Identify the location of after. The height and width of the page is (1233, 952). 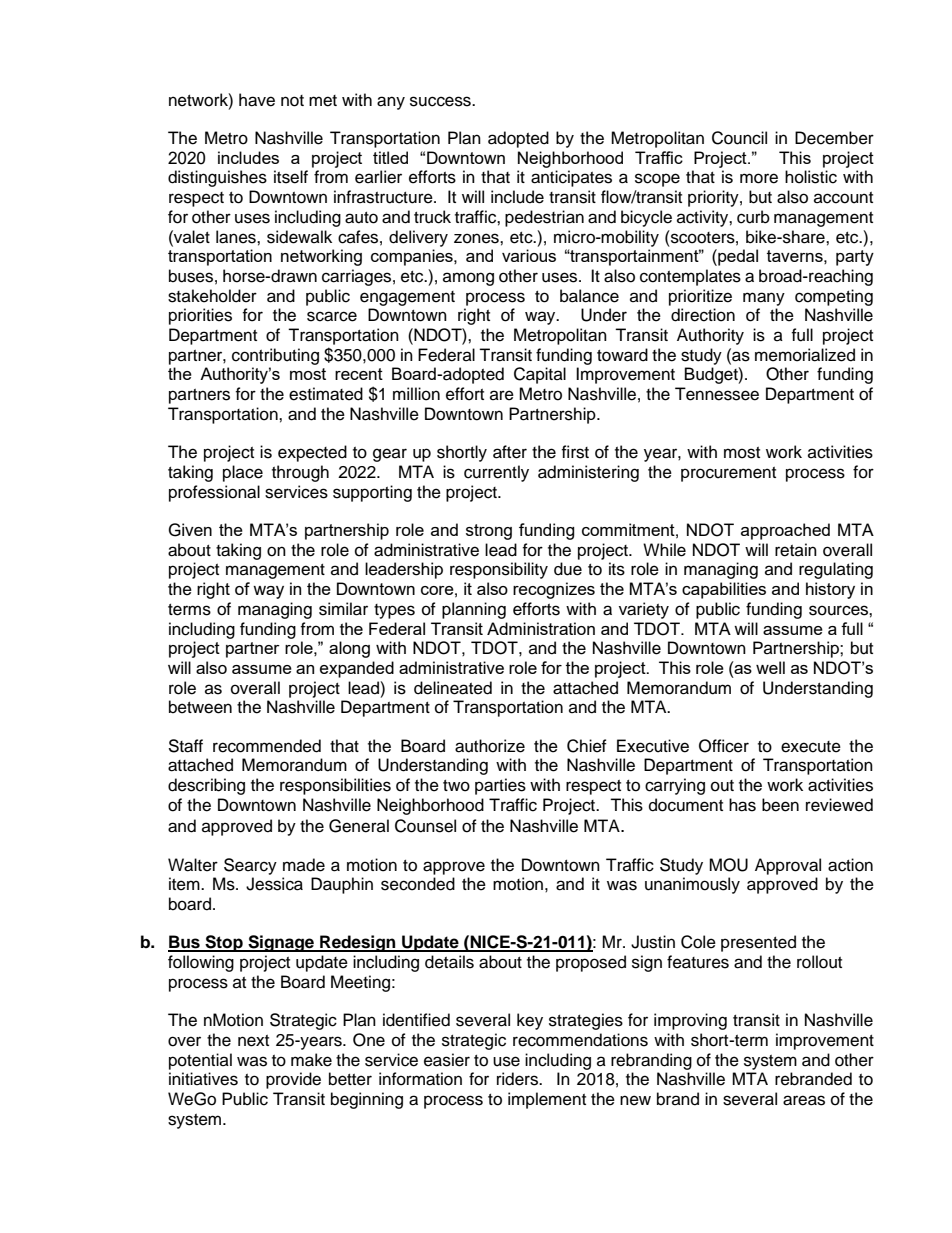
(510, 452).
